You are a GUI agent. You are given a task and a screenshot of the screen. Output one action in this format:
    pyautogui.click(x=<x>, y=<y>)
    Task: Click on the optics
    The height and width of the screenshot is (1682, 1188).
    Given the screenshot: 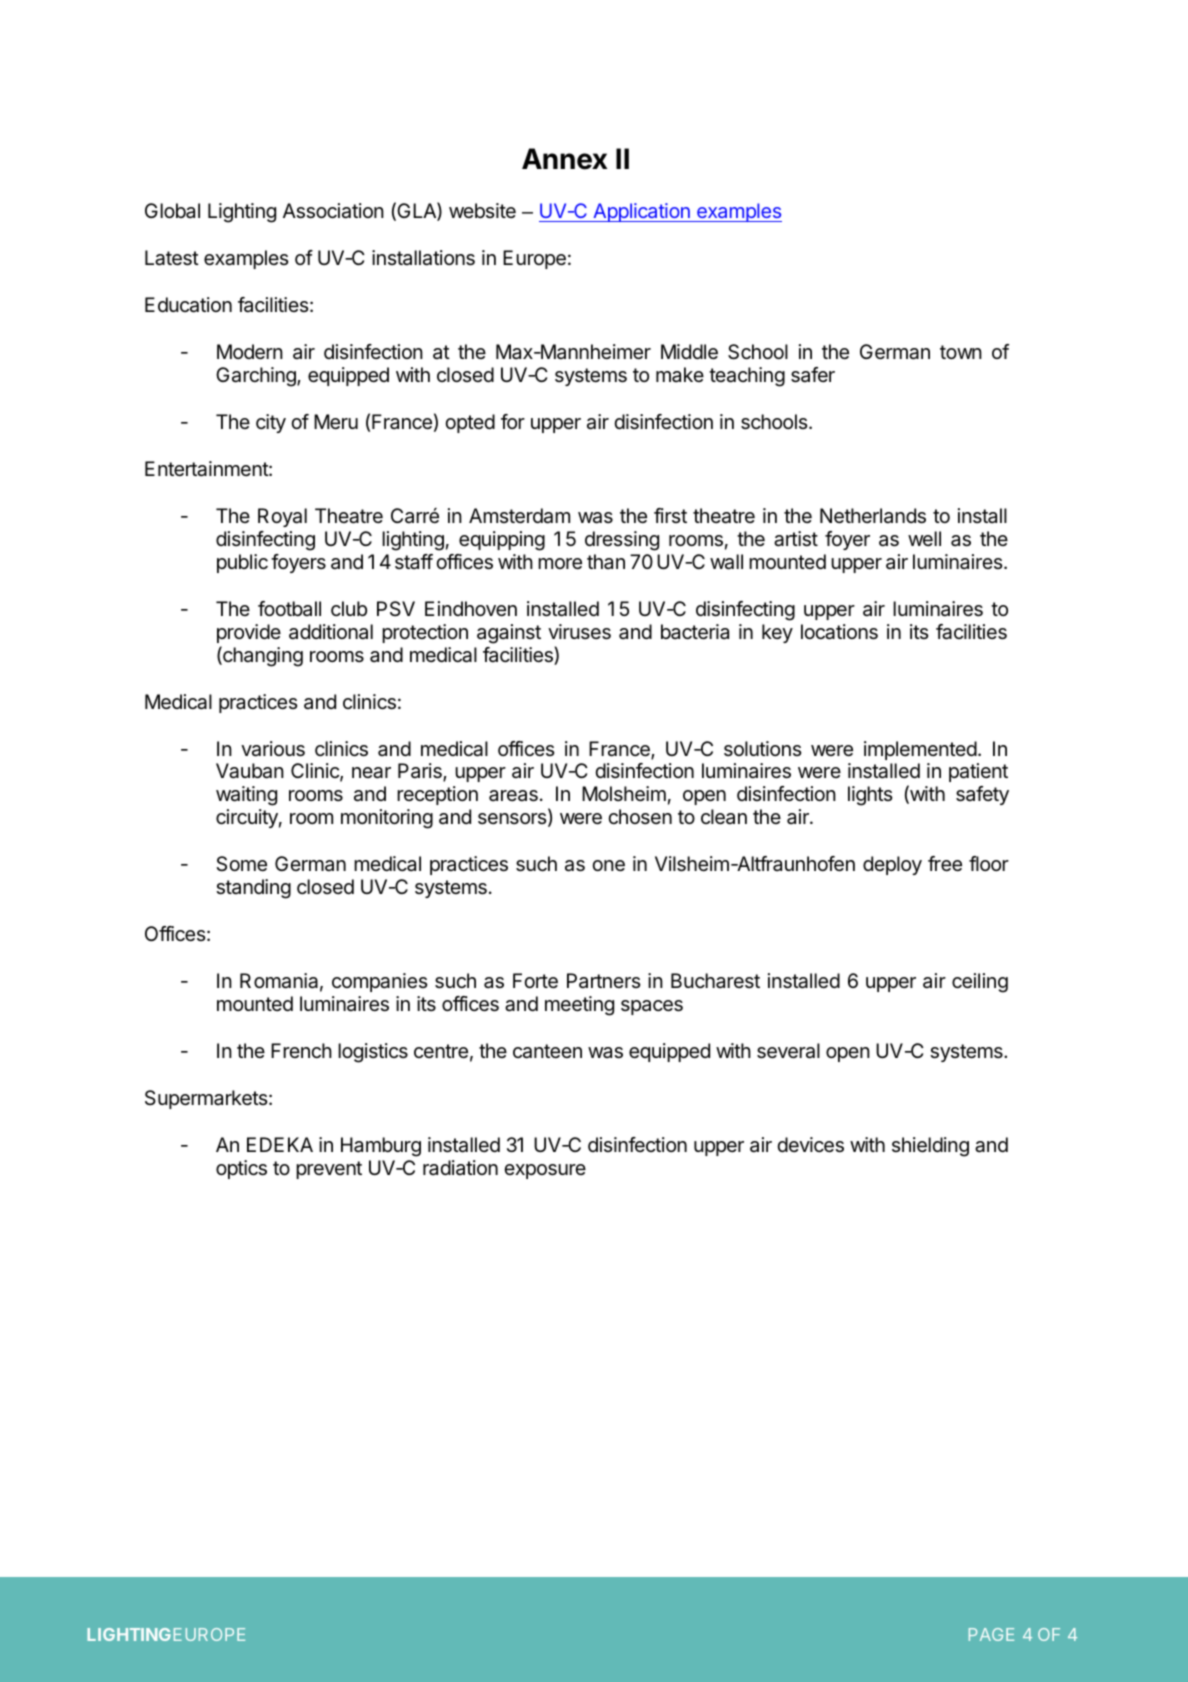 What is the action you would take?
    pyautogui.click(x=241, y=1169)
